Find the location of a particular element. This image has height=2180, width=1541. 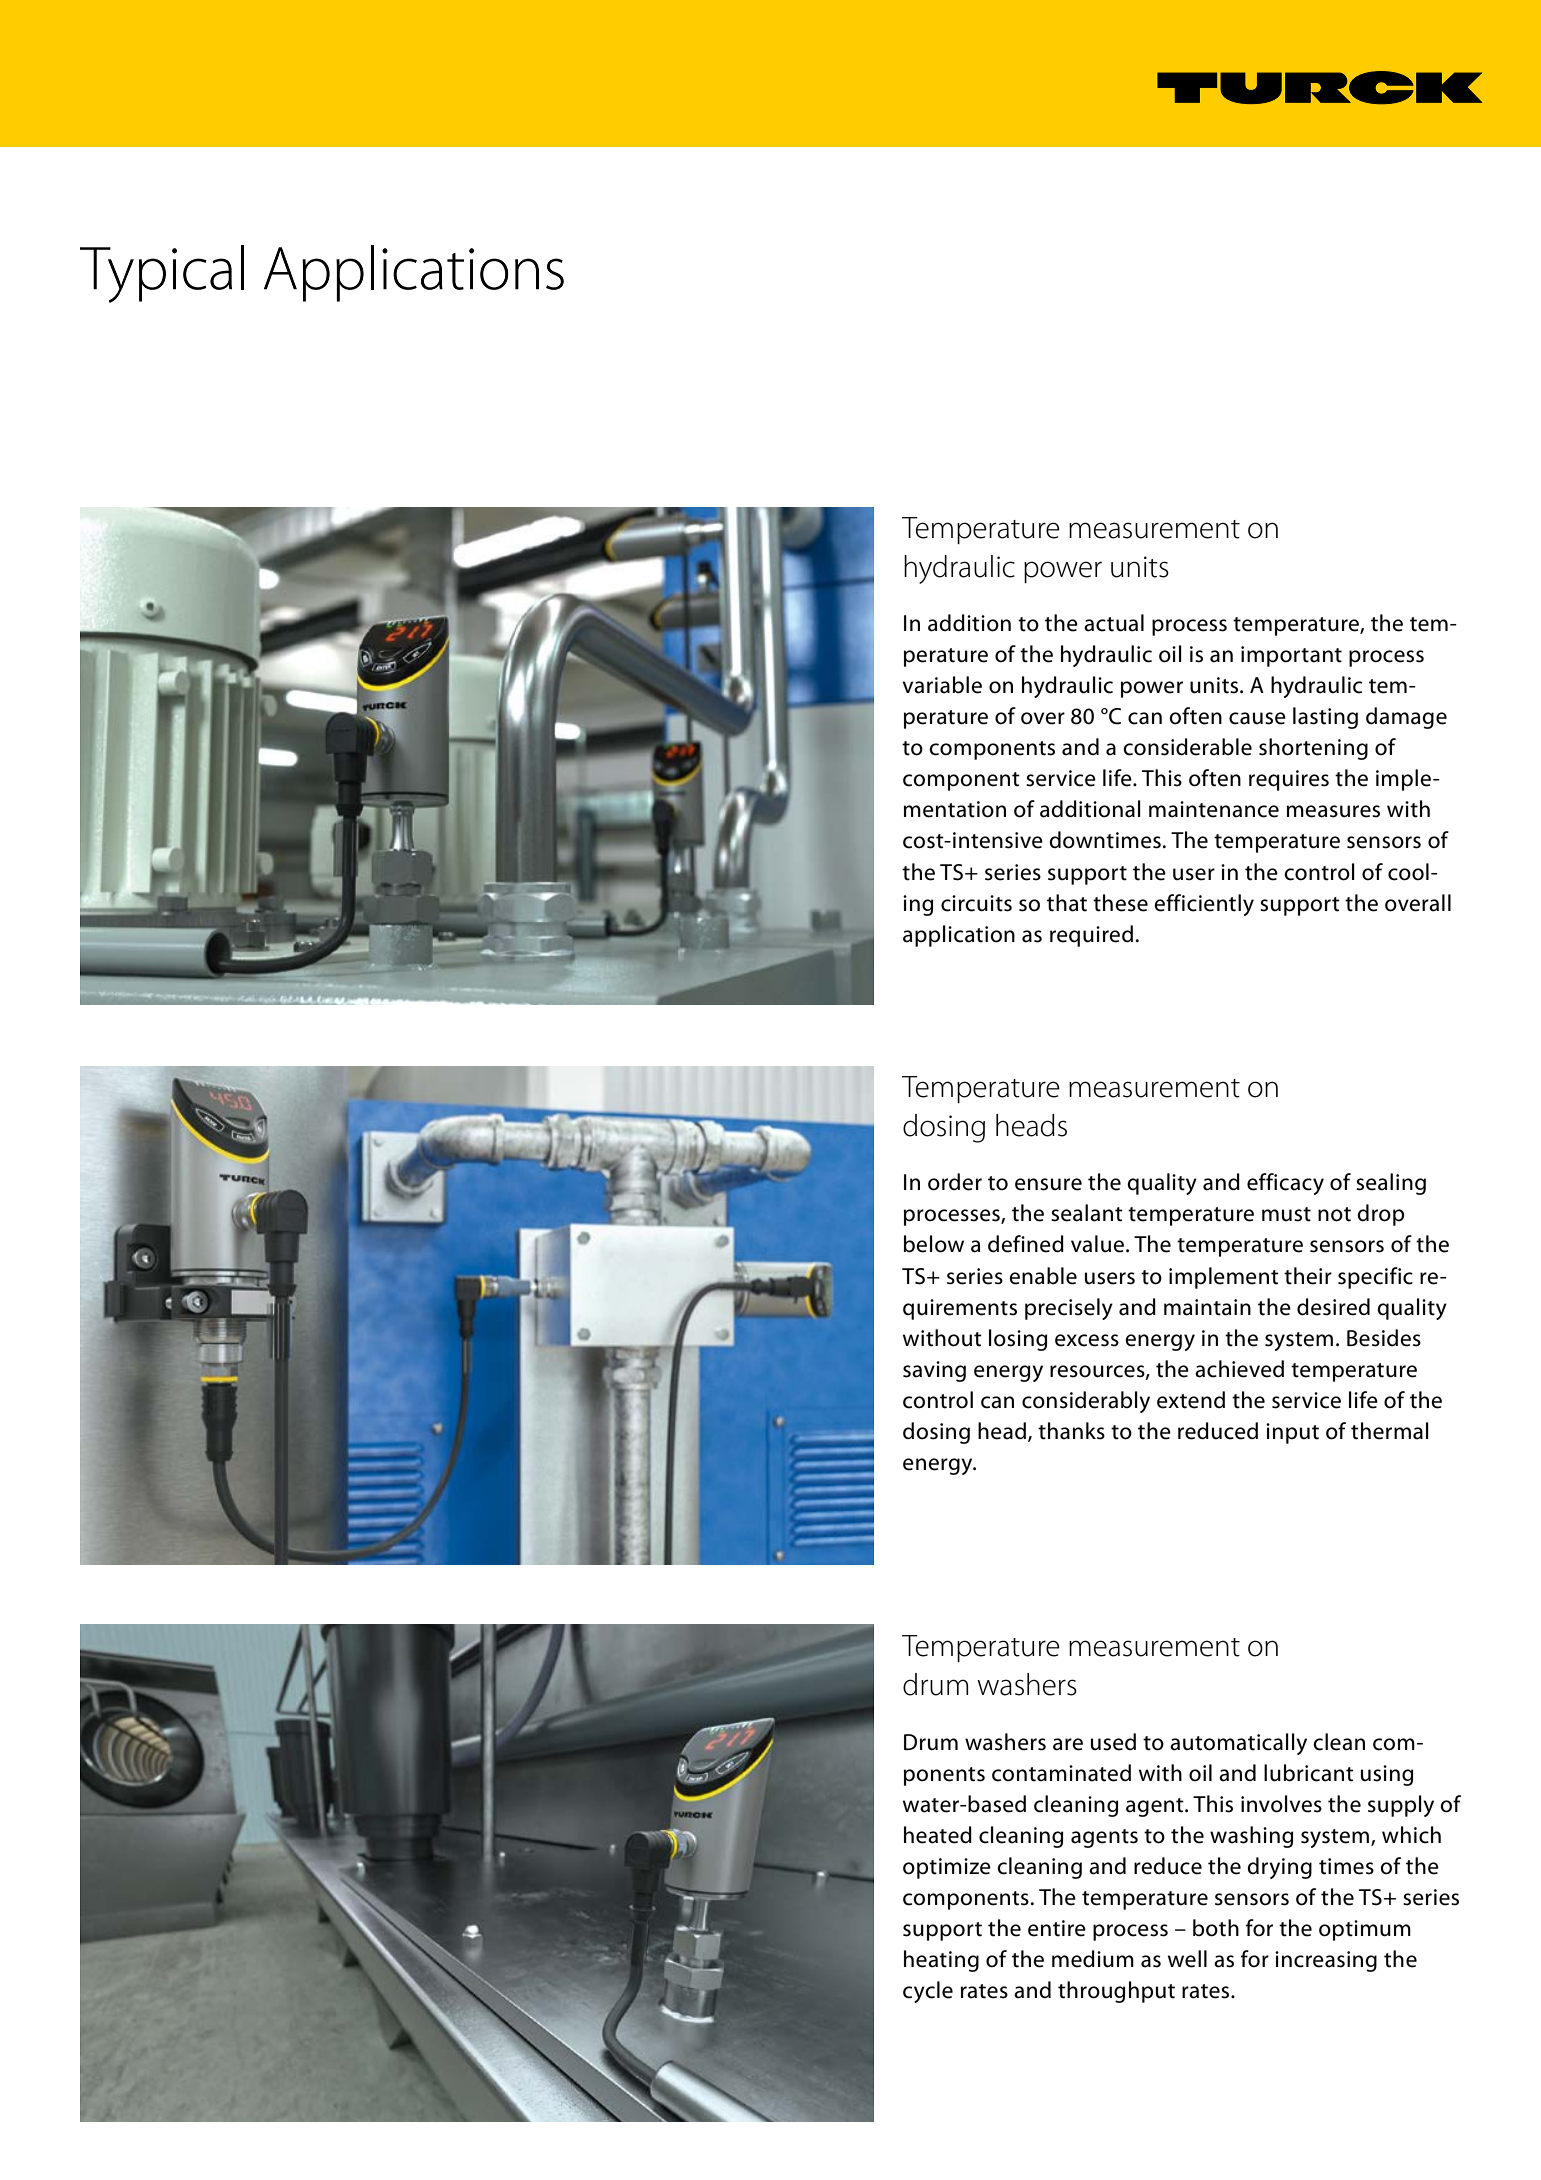

important is located at coordinates (1291, 656).
